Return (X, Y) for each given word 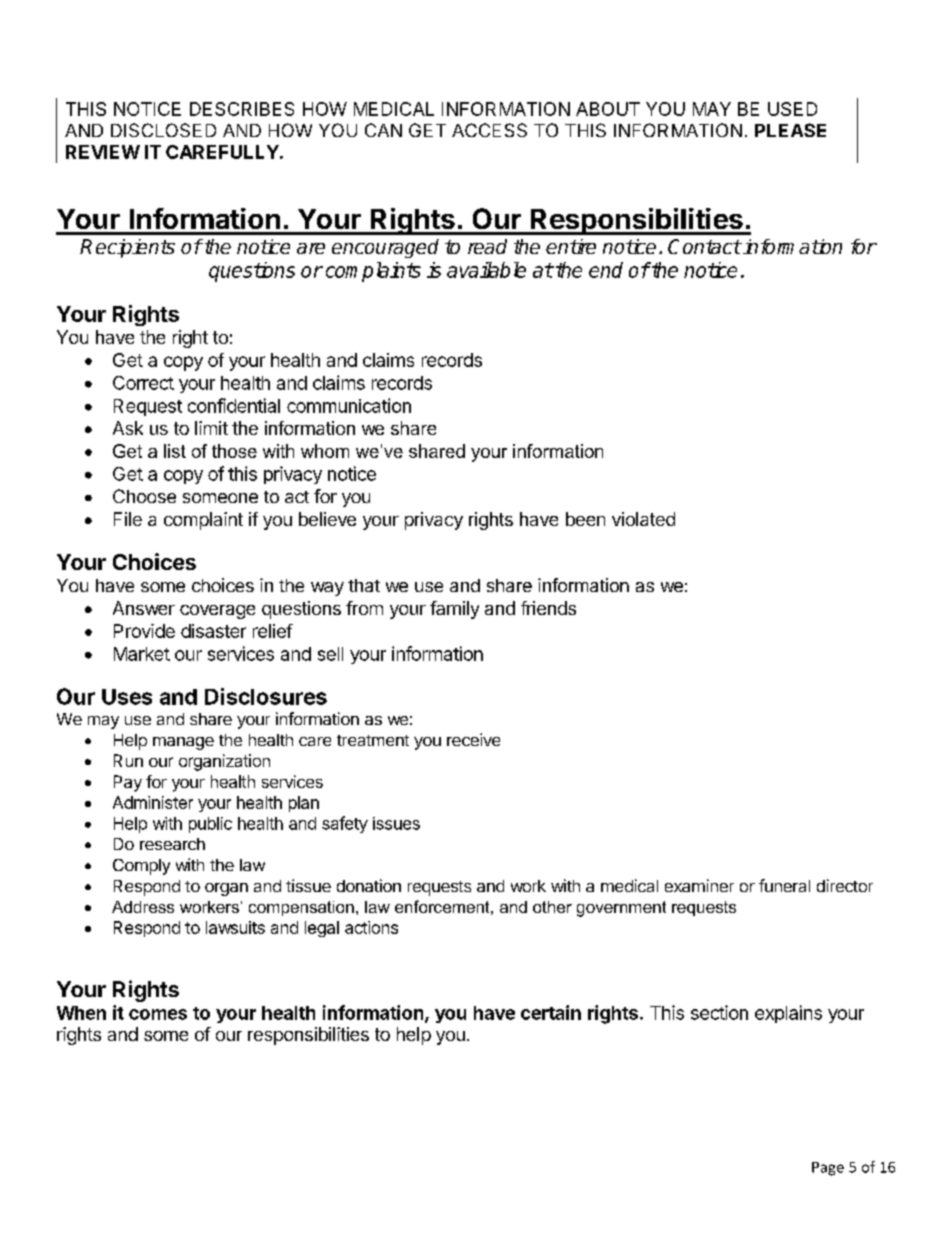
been (585, 519)
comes (158, 1014)
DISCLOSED (163, 130)
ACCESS (489, 130)
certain (551, 1012)
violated (643, 519)
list (175, 451)
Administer (153, 802)
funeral (784, 885)
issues (396, 823)
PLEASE (790, 130)
